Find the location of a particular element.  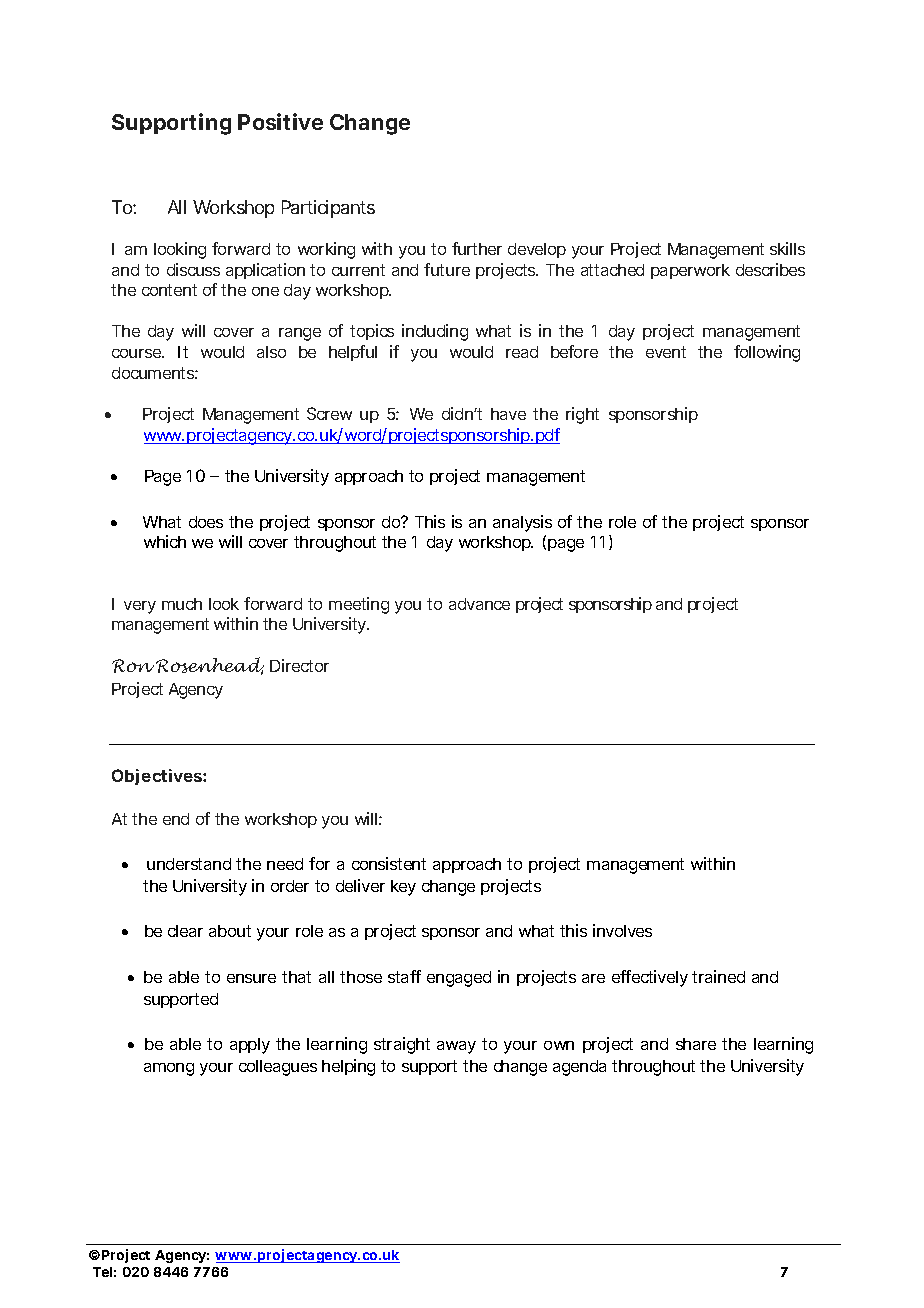

helping is located at coordinates (348, 1067).
